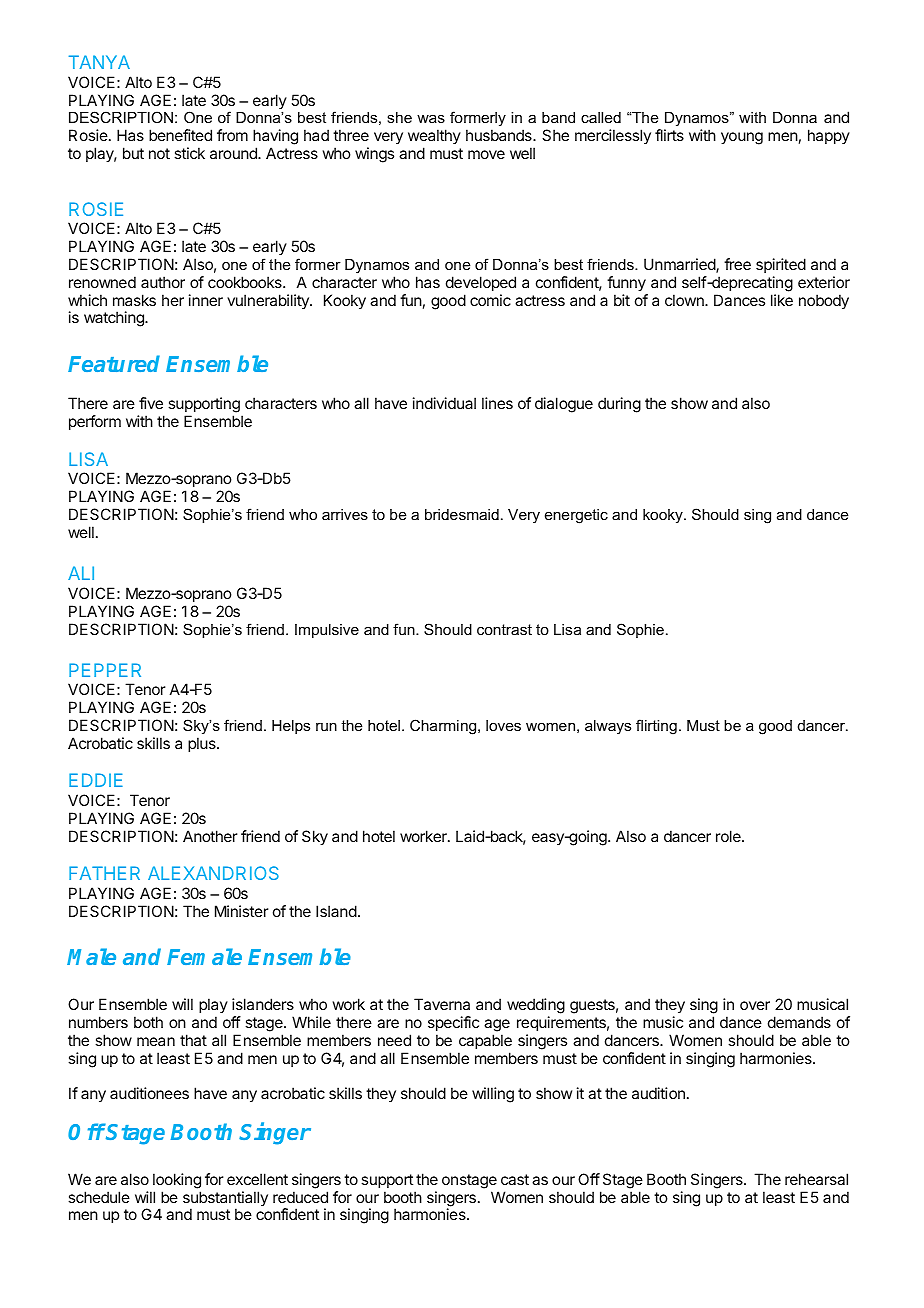  What do you see at coordinates (816, 1179) in the image?
I see `rehearsal` at bounding box center [816, 1179].
